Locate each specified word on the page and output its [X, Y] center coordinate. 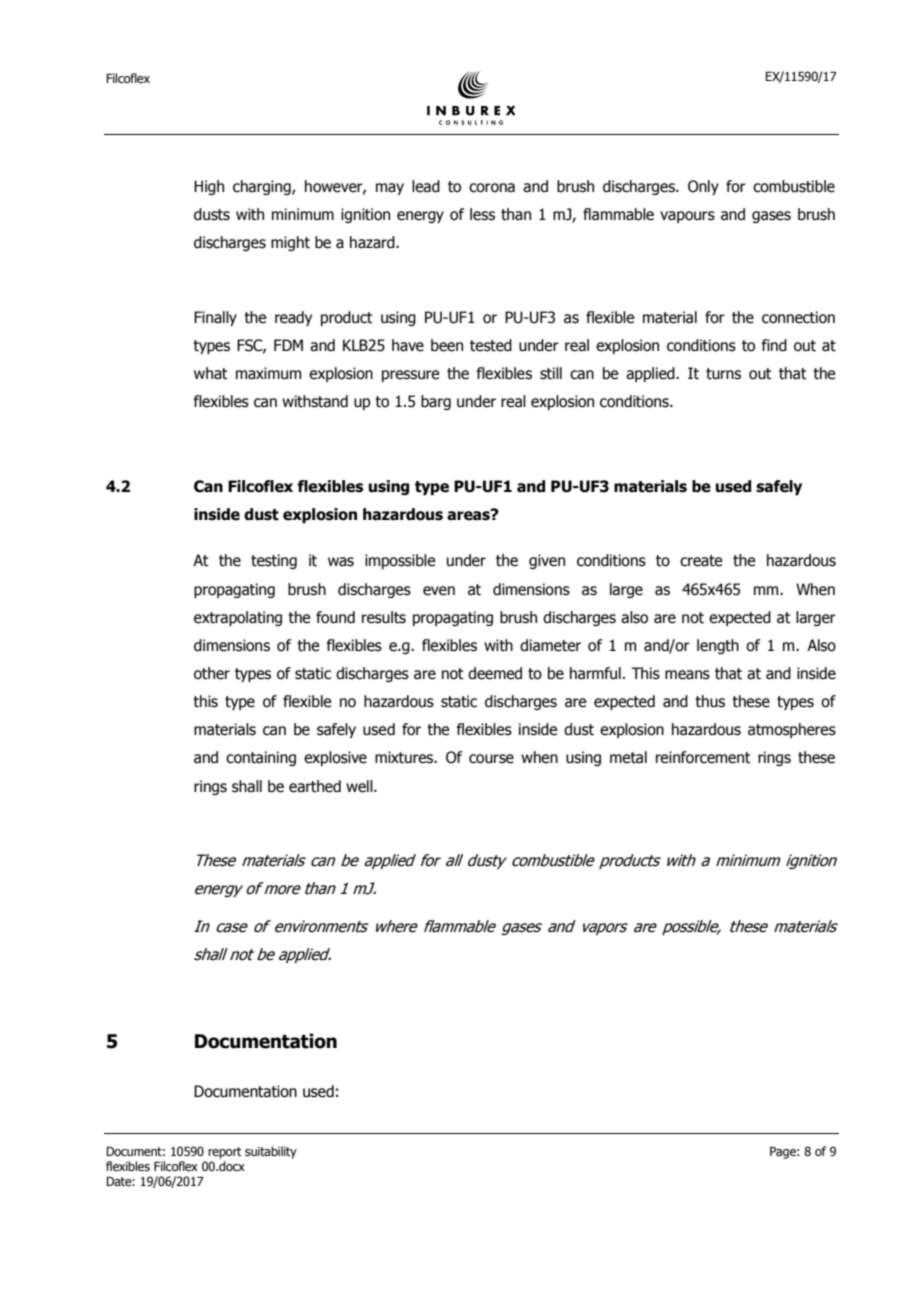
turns [723, 374]
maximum [268, 373]
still [551, 373]
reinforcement [703, 757]
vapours [687, 217]
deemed [495, 673]
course [491, 759]
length [718, 646]
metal [628, 757]
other [212, 673]
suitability [271, 1152]
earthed [315, 786]
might [290, 243]
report [225, 1153]
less [482, 214]
